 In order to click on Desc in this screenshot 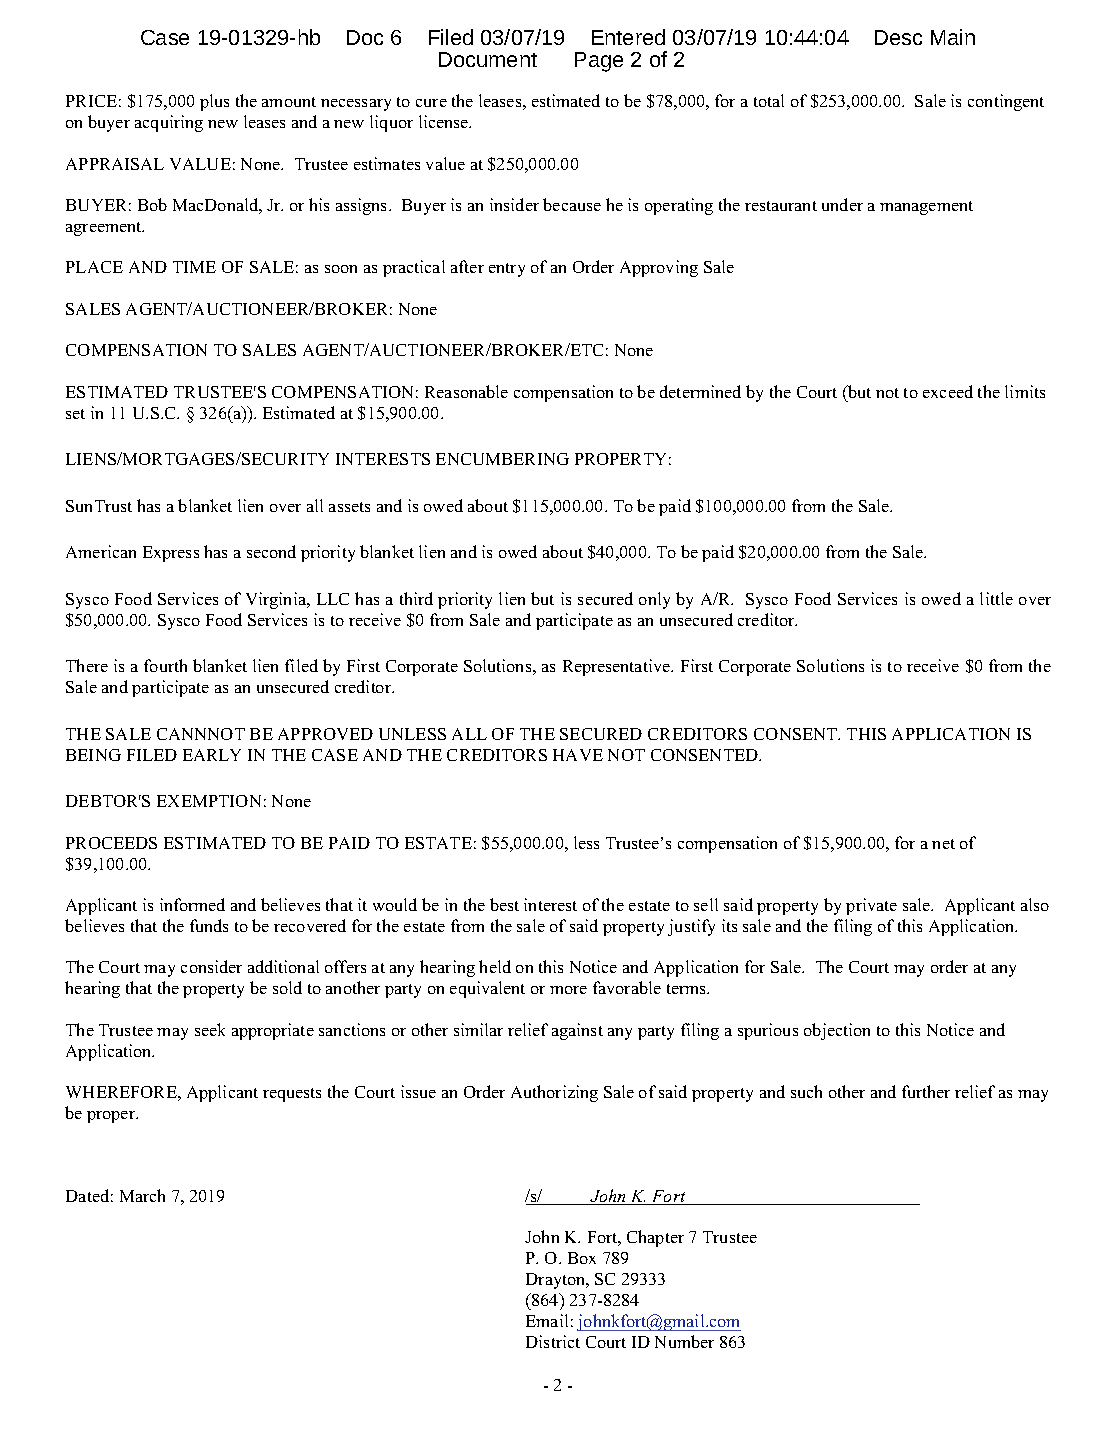, I will do `click(898, 37)`.
